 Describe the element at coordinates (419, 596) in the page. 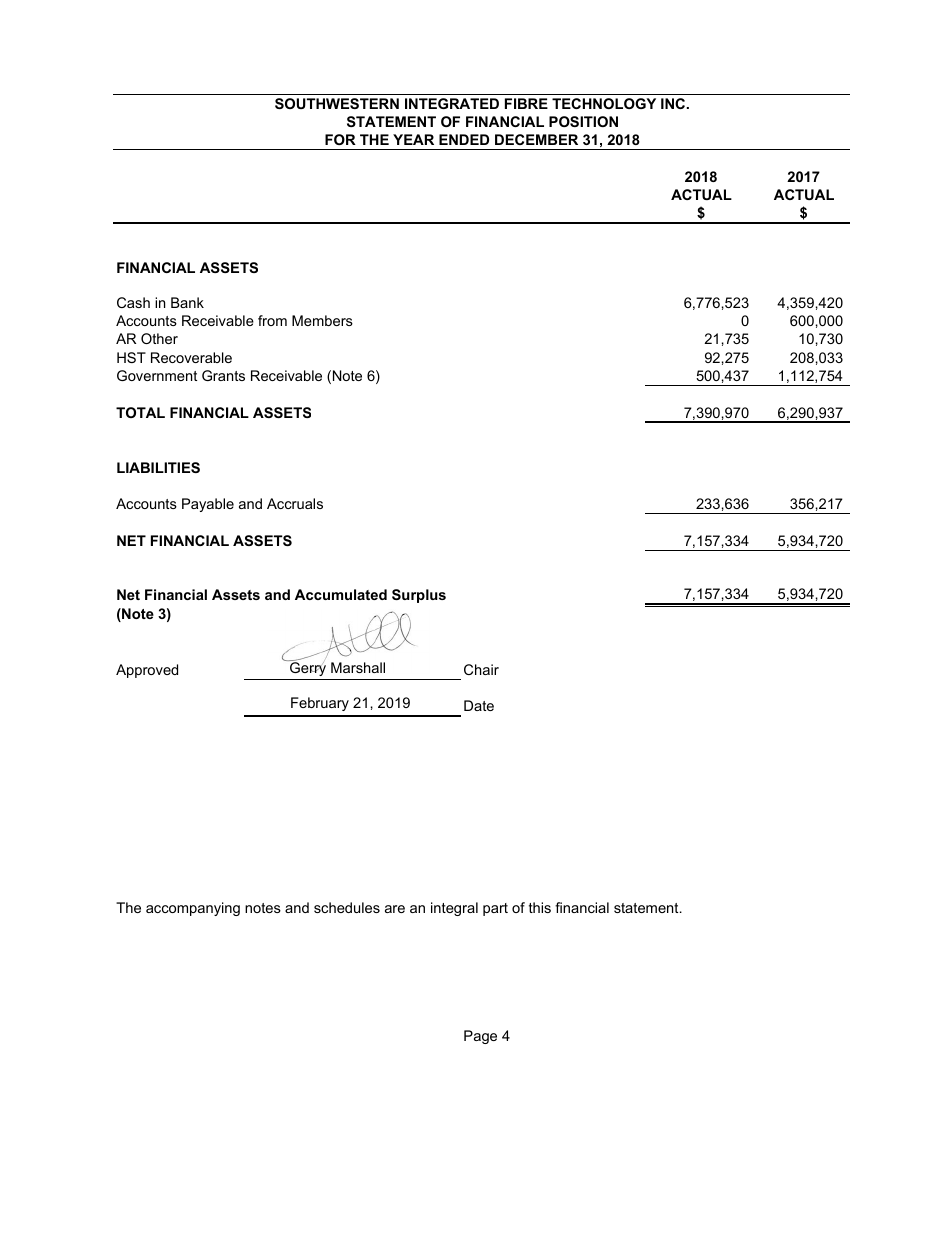

I see `Surplus` at that location.
